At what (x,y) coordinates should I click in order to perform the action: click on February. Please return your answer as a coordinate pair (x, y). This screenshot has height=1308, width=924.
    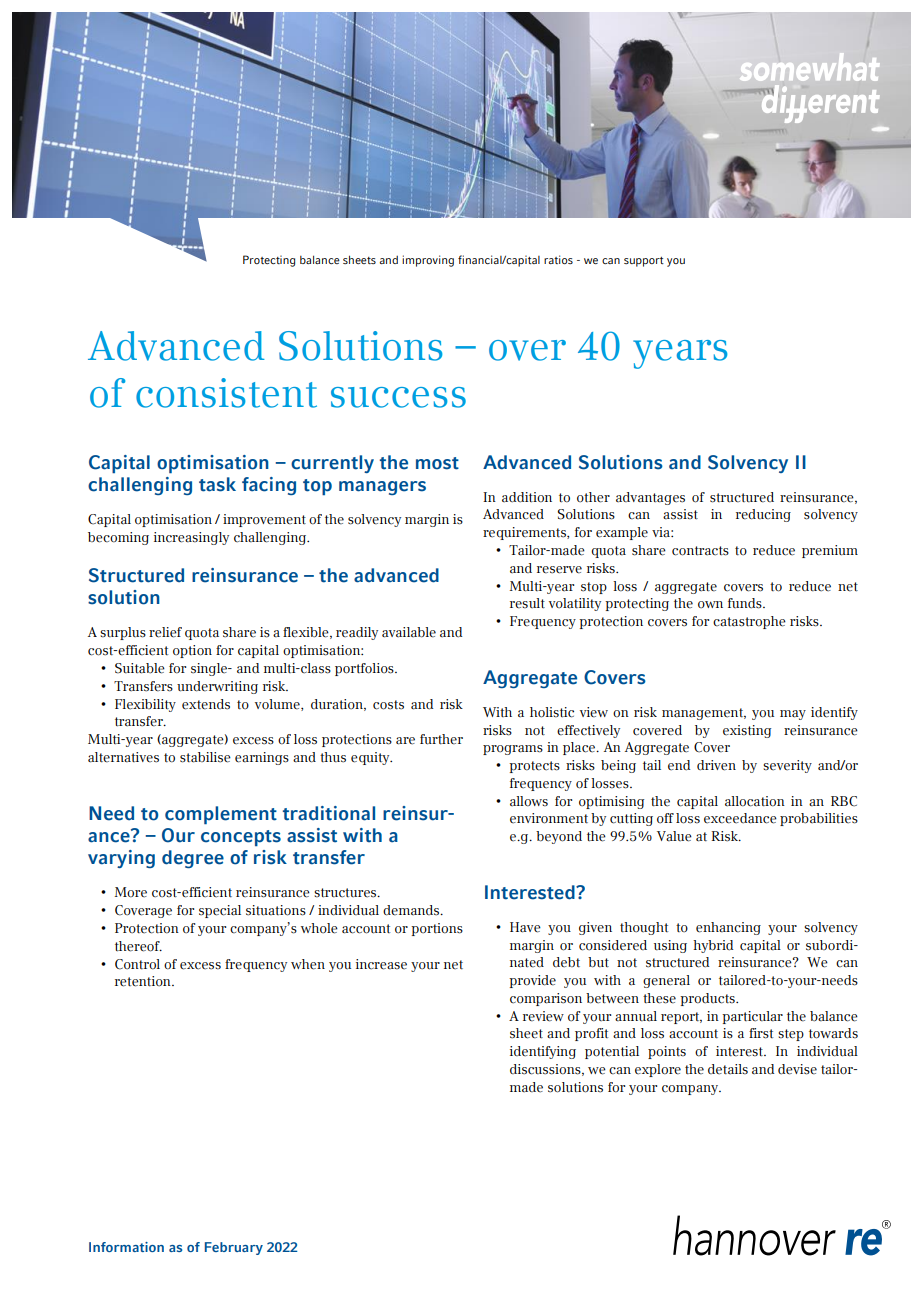
    Looking at the image, I should click on (234, 1248).
